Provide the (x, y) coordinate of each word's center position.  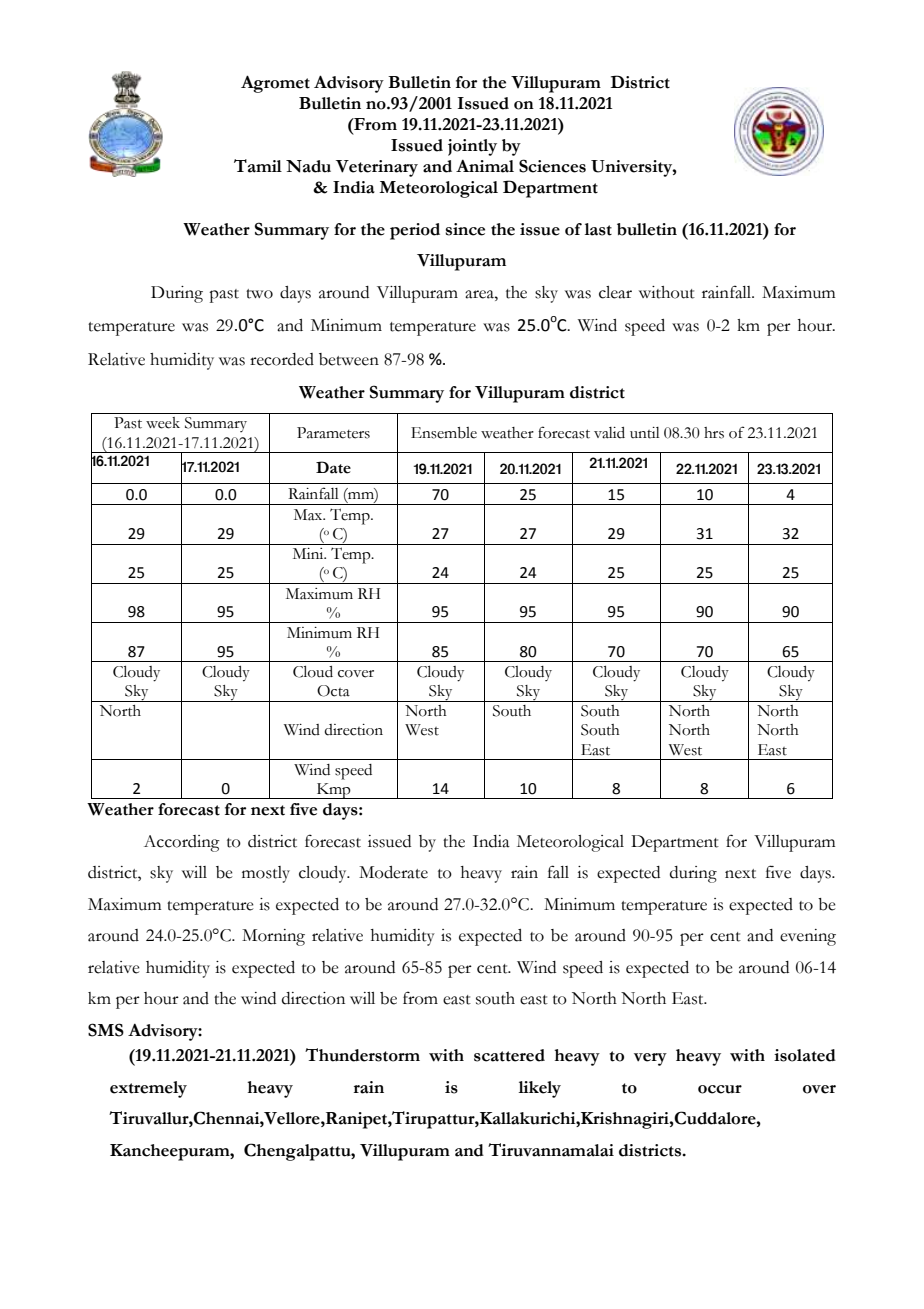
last (598, 229)
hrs (714, 433)
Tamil (258, 166)
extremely (148, 1089)
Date (333, 467)
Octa (333, 691)
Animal (485, 166)
